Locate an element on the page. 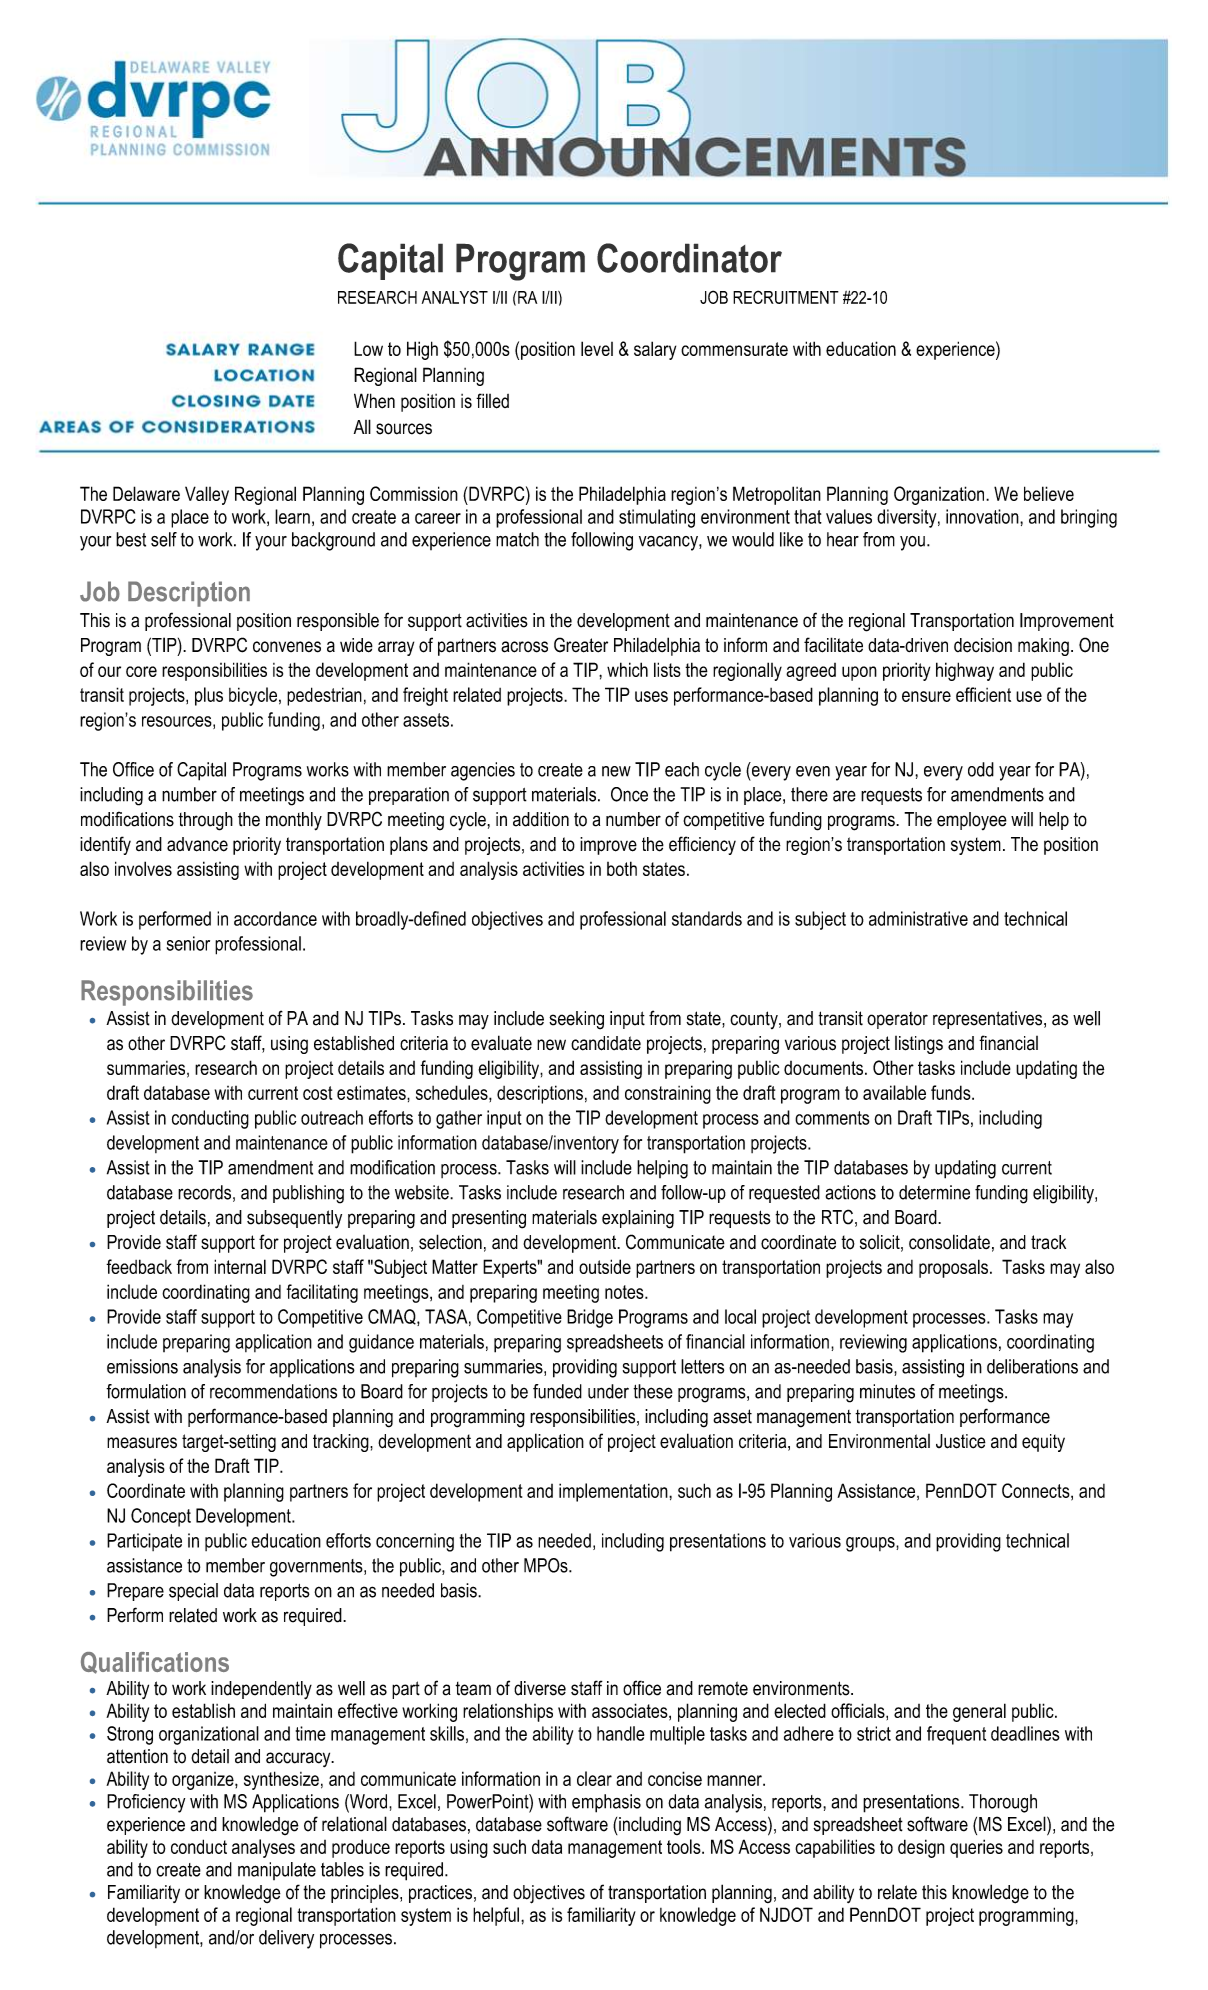 This image has height=1990, width=1208. candidate is located at coordinates (606, 1043).
